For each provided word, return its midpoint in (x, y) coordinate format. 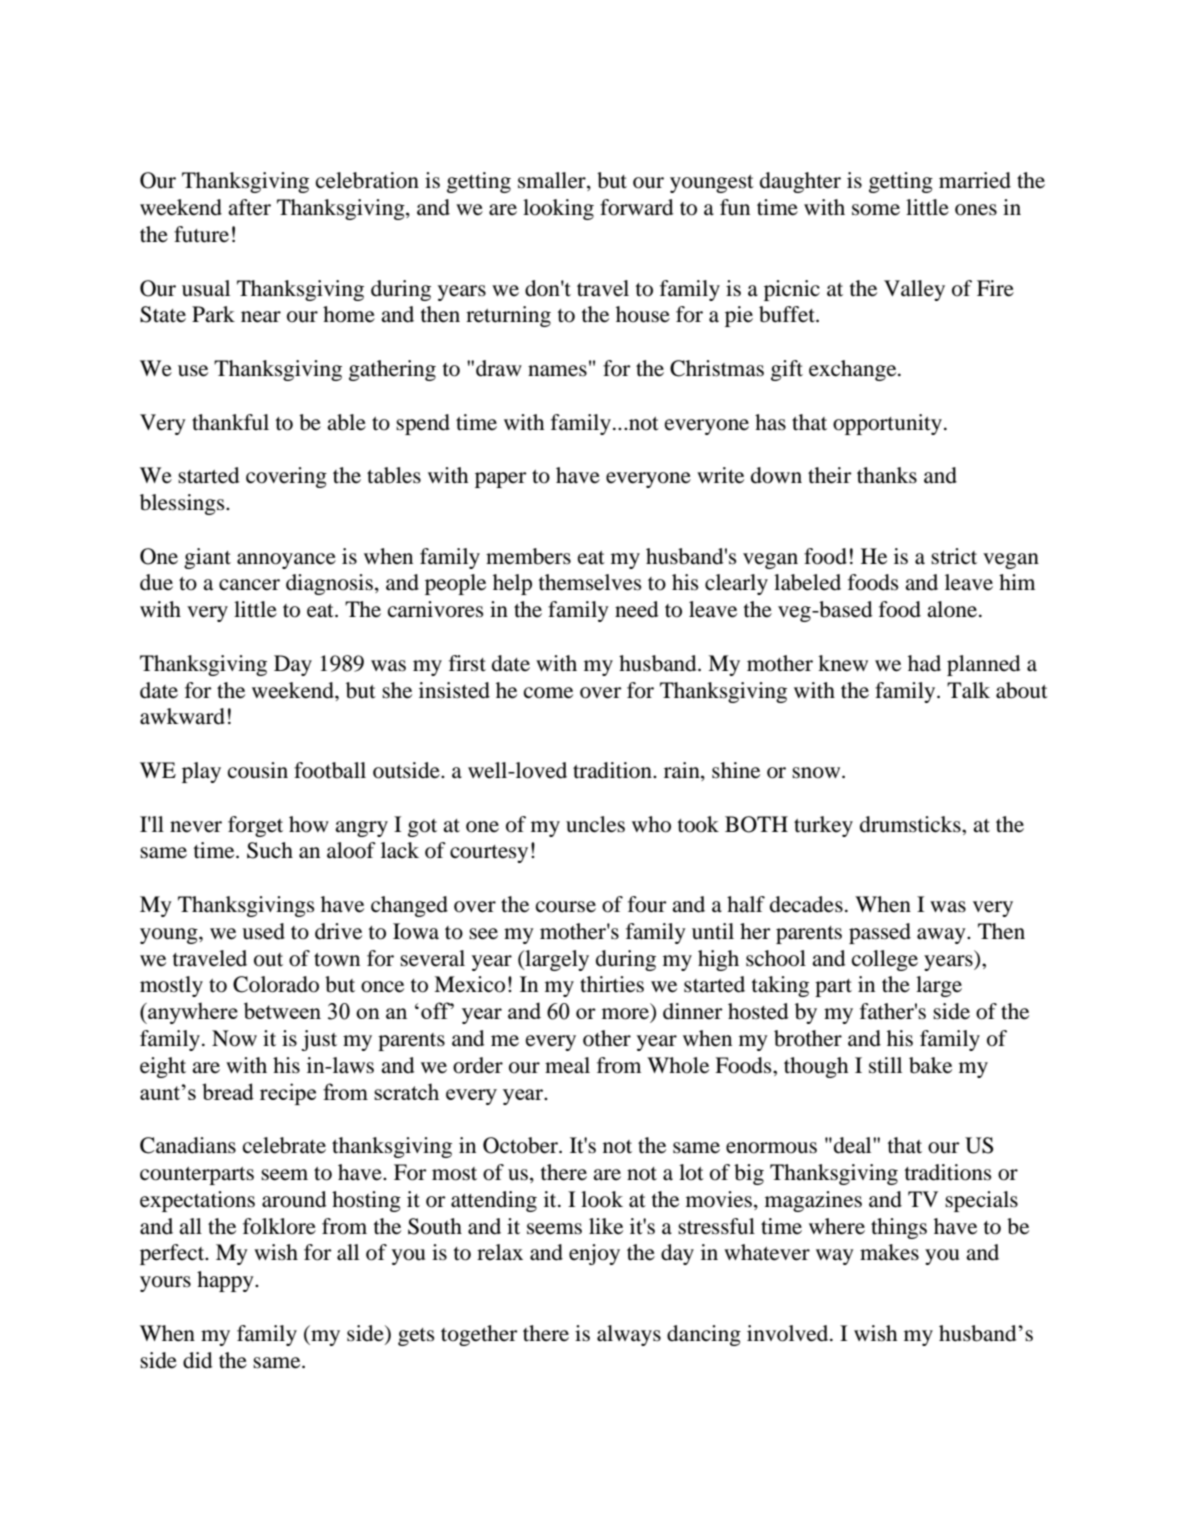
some (876, 210)
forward (636, 207)
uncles (595, 824)
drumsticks (911, 824)
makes (889, 1252)
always (629, 1335)
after (249, 207)
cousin (258, 770)
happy (226, 1281)
